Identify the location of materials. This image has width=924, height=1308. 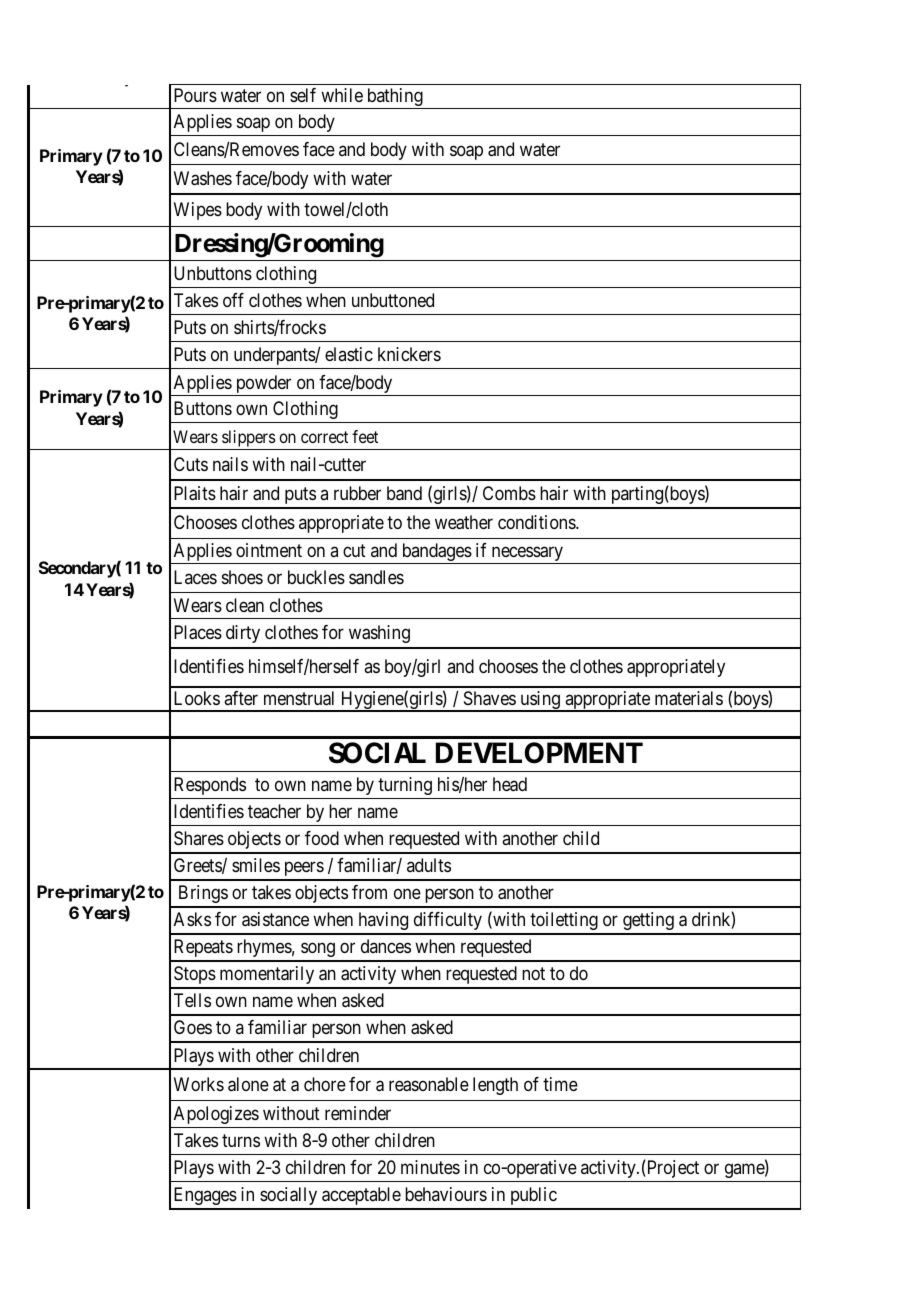
(689, 698).
